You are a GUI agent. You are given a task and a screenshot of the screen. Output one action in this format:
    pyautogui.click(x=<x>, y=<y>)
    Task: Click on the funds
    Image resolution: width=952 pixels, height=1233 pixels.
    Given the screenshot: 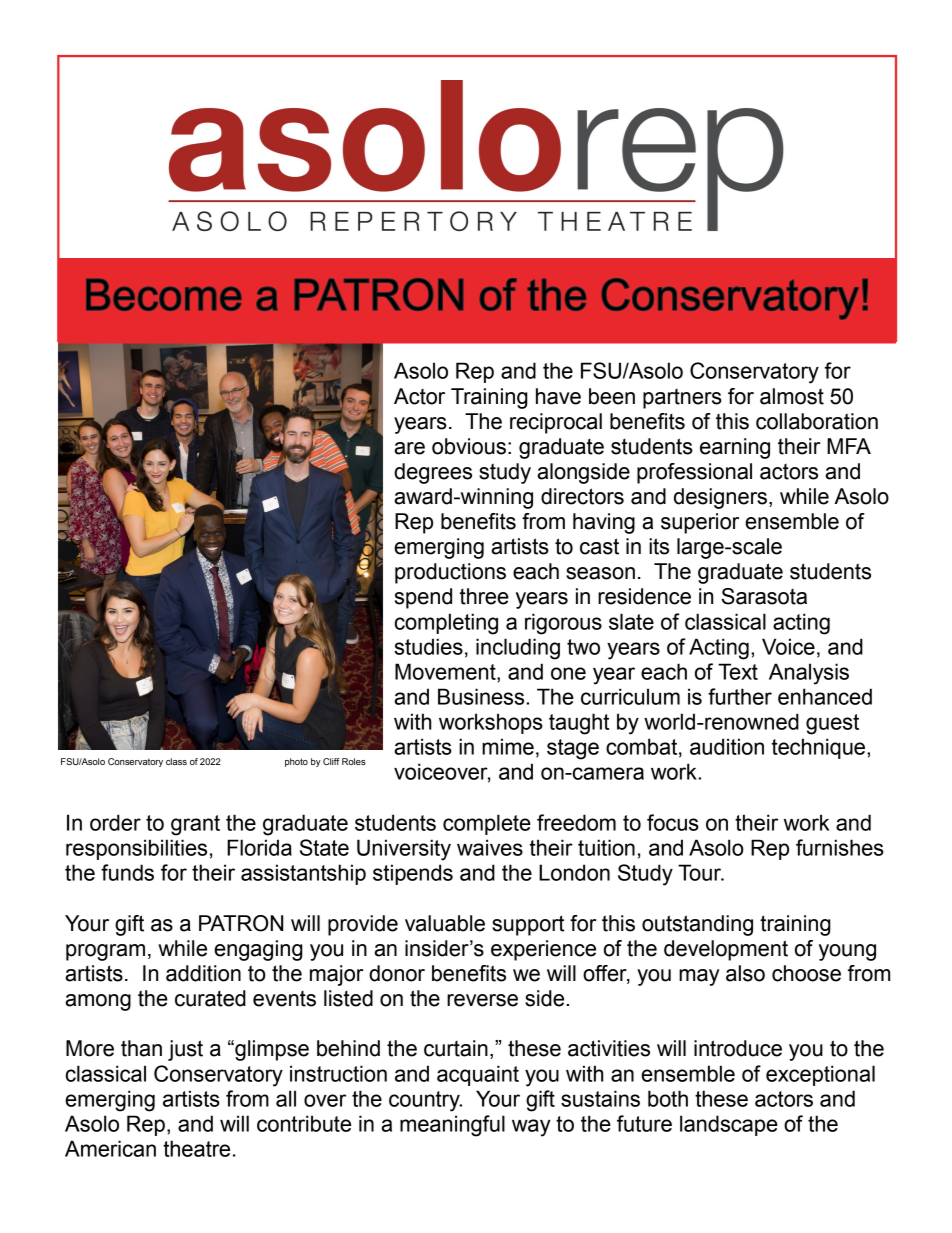 What is the action you would take?
    pyautogui.click(x=127, y=872)
